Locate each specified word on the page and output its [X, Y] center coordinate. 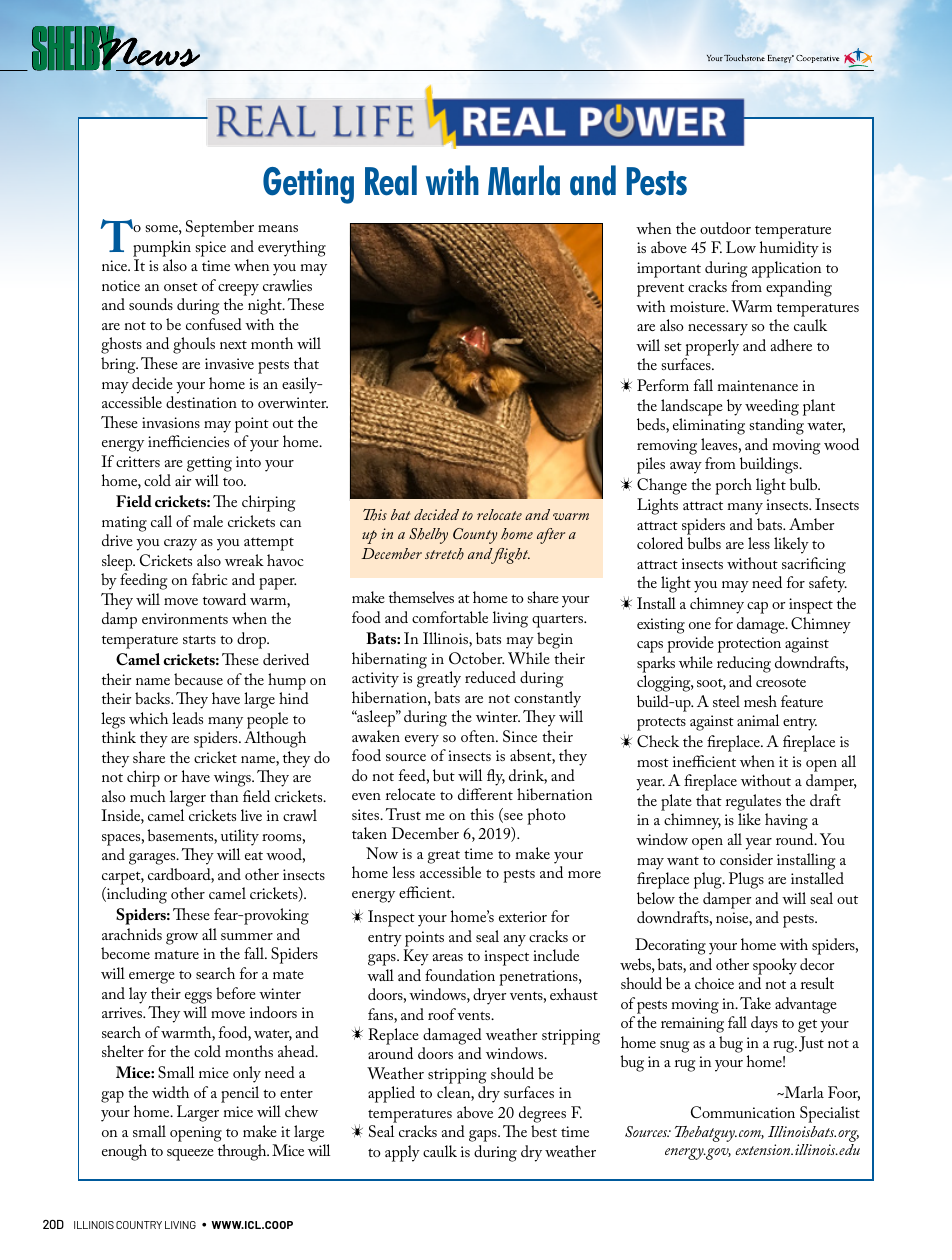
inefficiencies [188, 441]
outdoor [725, 228]
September [220, 228]
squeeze [190, 1155]
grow [182, 939]
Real [391, 180]
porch [733, 486]
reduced [490, 677]
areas [448, 957]
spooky [775, 966]
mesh [760, 701]
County [475, 536]
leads [187, 718]
